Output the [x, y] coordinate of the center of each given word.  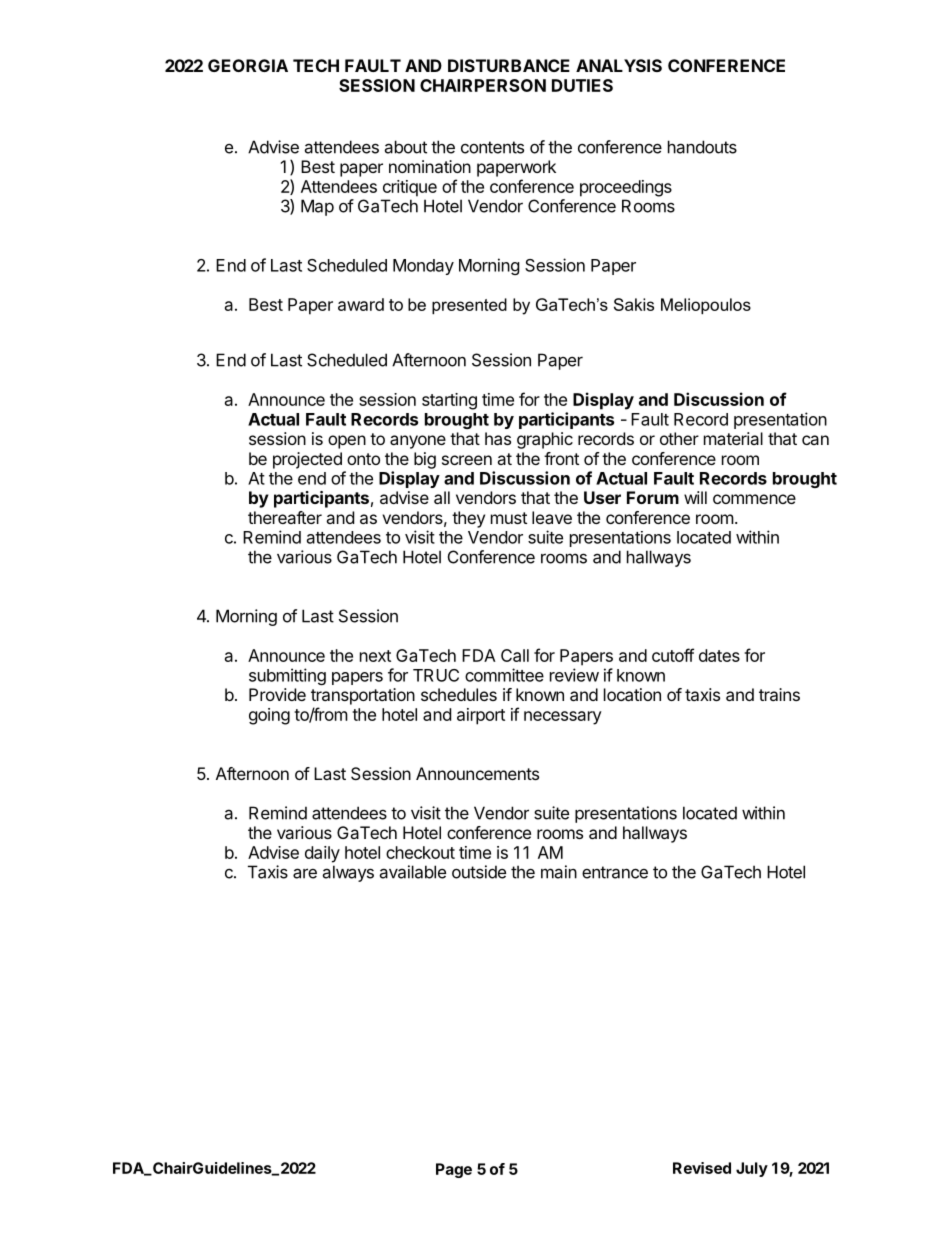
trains [779, 694]
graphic [545, 440]
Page [454, 1170]
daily [322, 854]
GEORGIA [248, 65]
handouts [702, 147]
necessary [563, 718]
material [733, 438]
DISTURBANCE [509, 65]
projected [307, 460]
